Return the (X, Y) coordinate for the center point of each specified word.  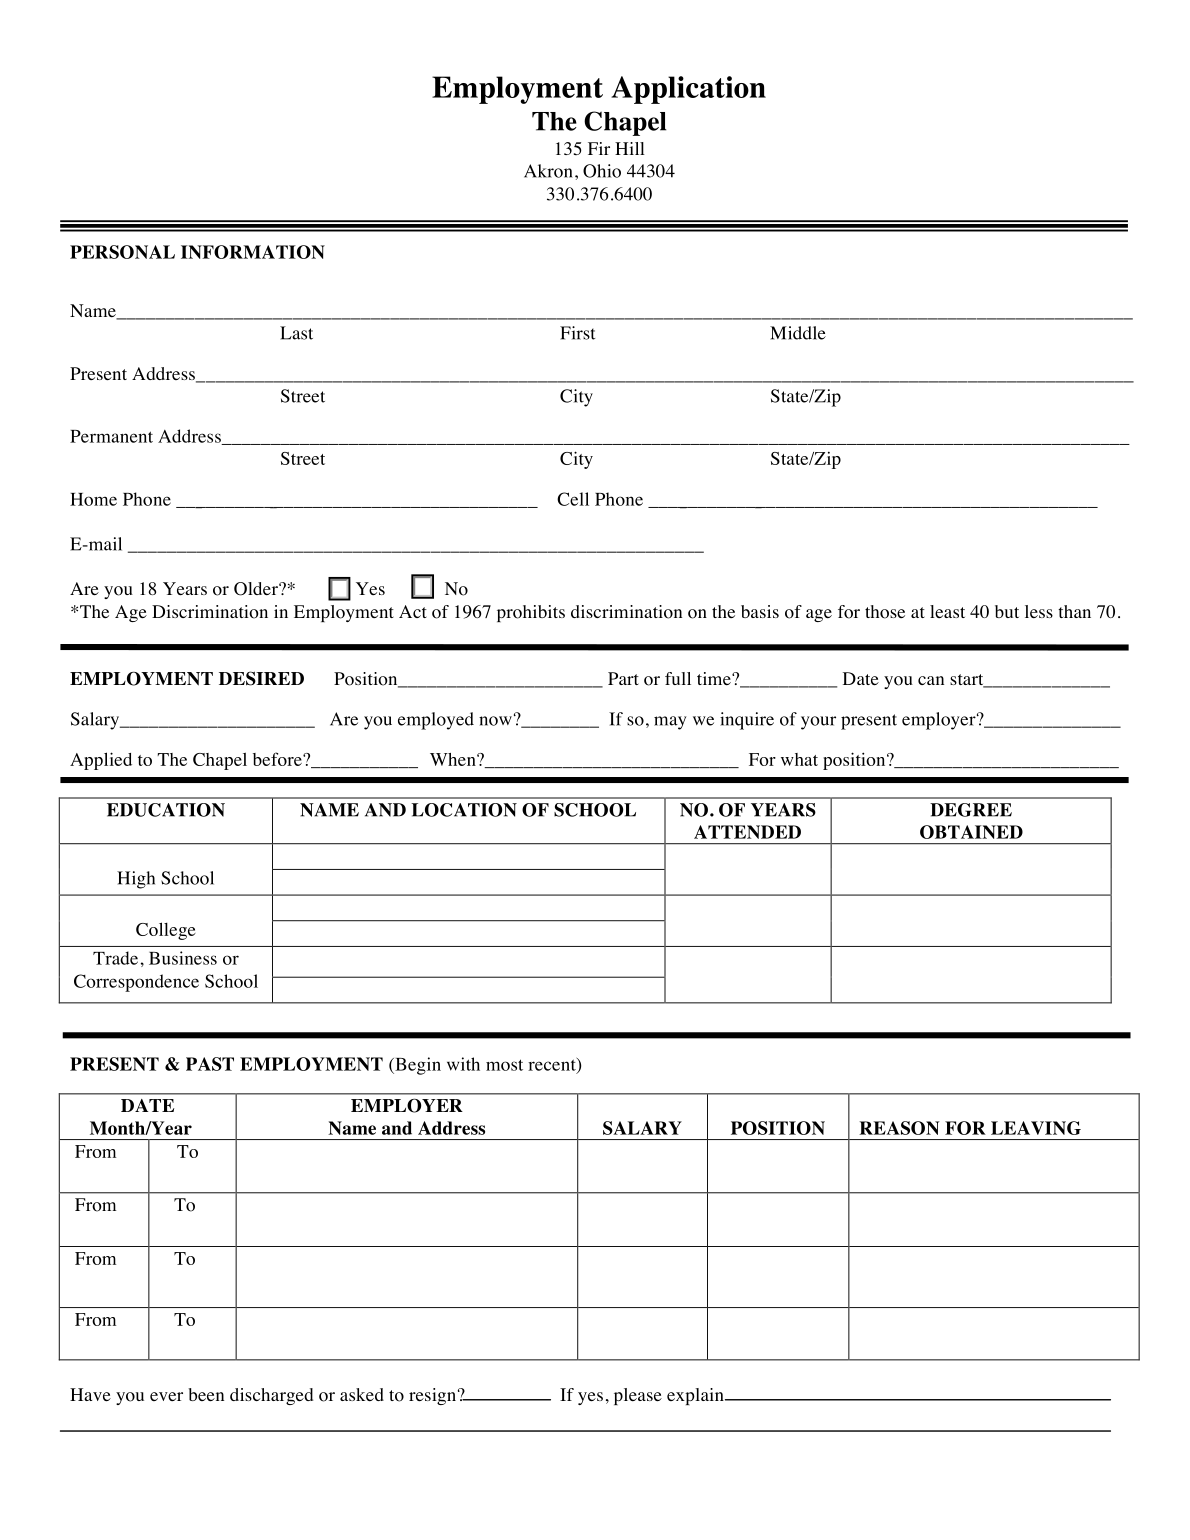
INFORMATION (253, 252)
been (206, 1394)
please (638, 1396)
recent (553, 1065)
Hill (630, 148)
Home (93, 499)
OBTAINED (971, 832)
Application (688, 90)
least (947, 611)
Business (183, 958)
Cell (573, 499)
